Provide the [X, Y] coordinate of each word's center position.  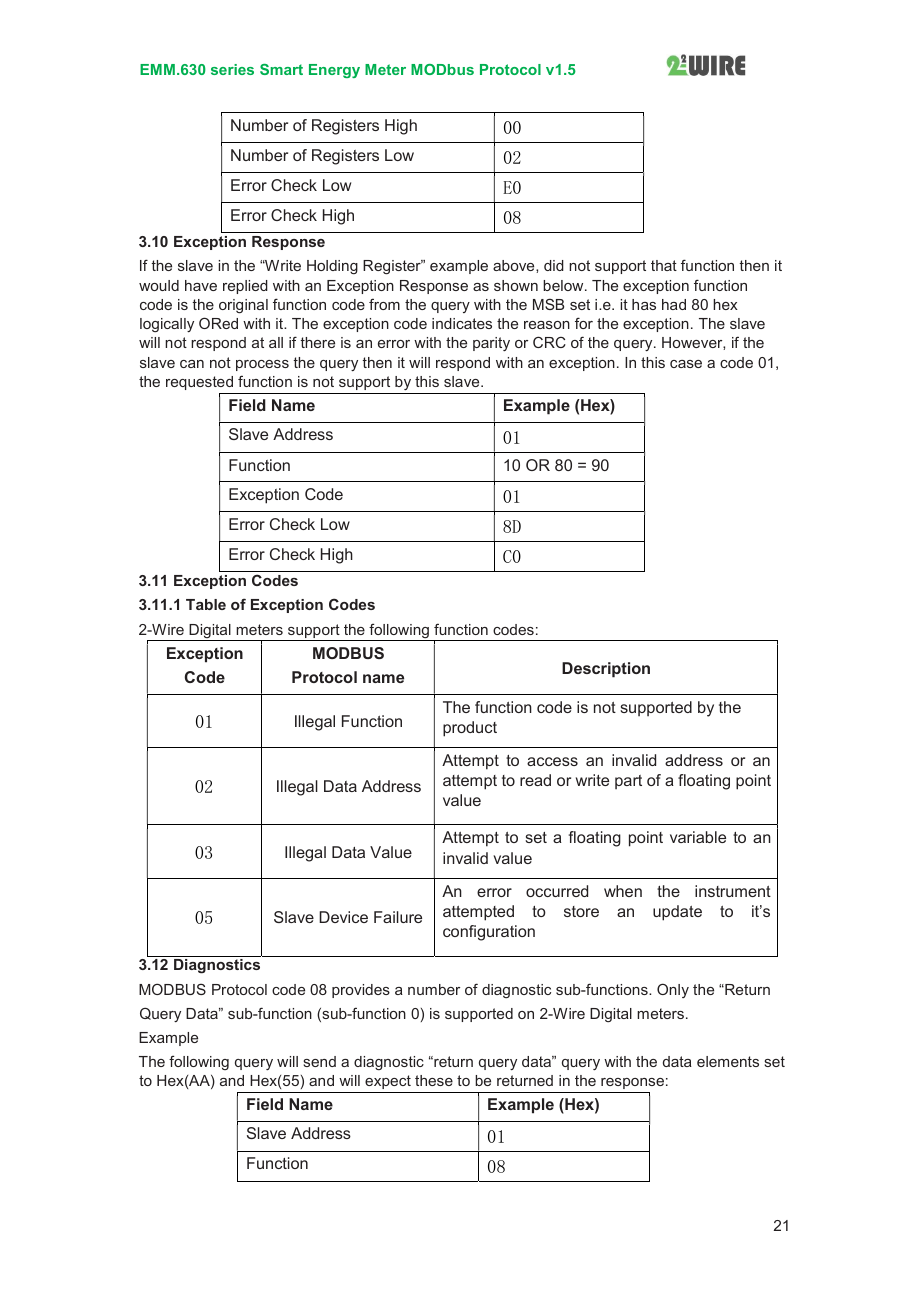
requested [199, 383]
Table [206, 604]
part [628, 782]
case [686, 364]
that [664, 265]
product [470, 729]
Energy [334, 71]
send [319, 1061]
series [232, 69]
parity [491, 344]
